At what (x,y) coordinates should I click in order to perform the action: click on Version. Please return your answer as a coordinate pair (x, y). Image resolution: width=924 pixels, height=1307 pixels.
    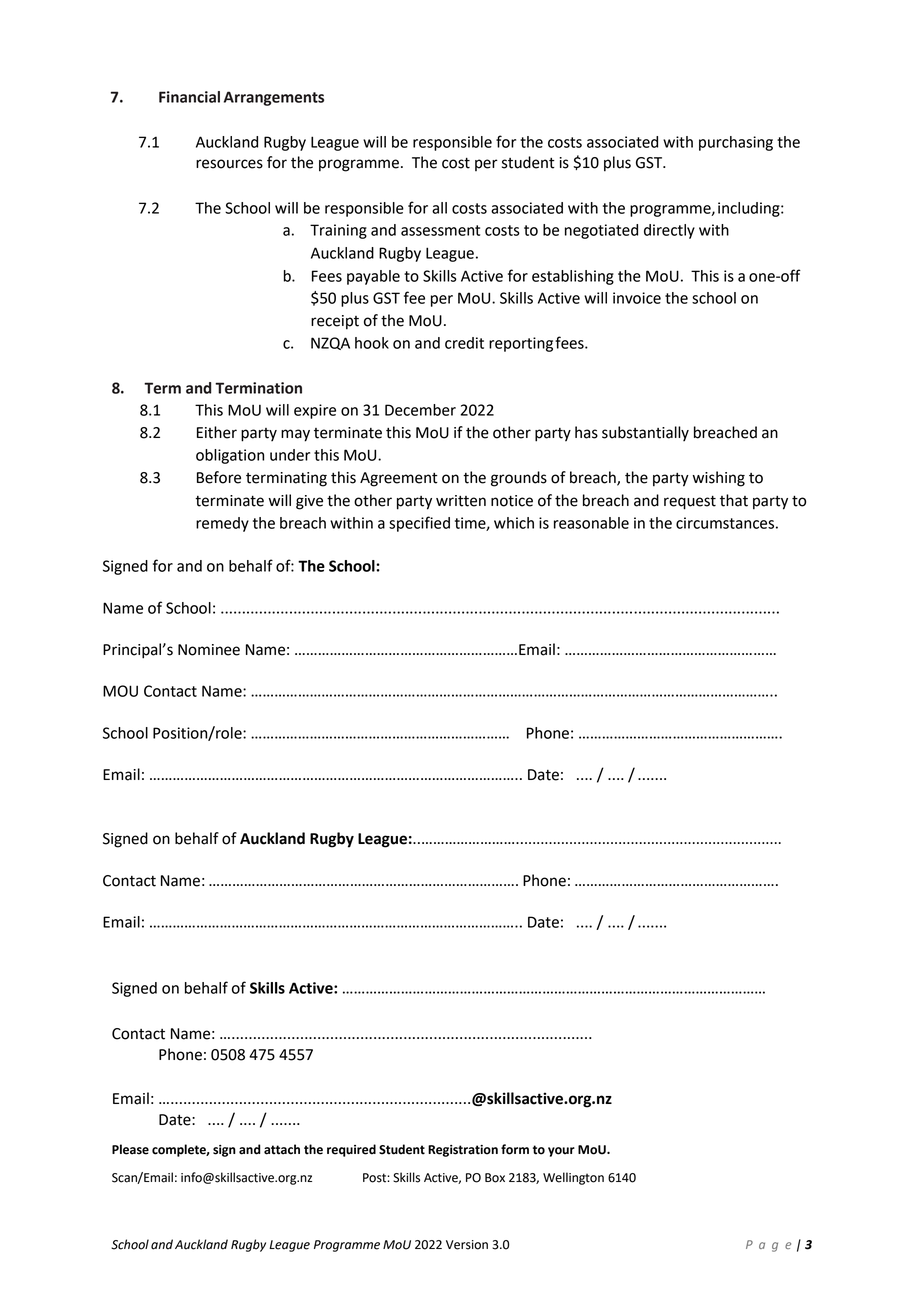
    Looking at the image, I should click on (467, 1245).
